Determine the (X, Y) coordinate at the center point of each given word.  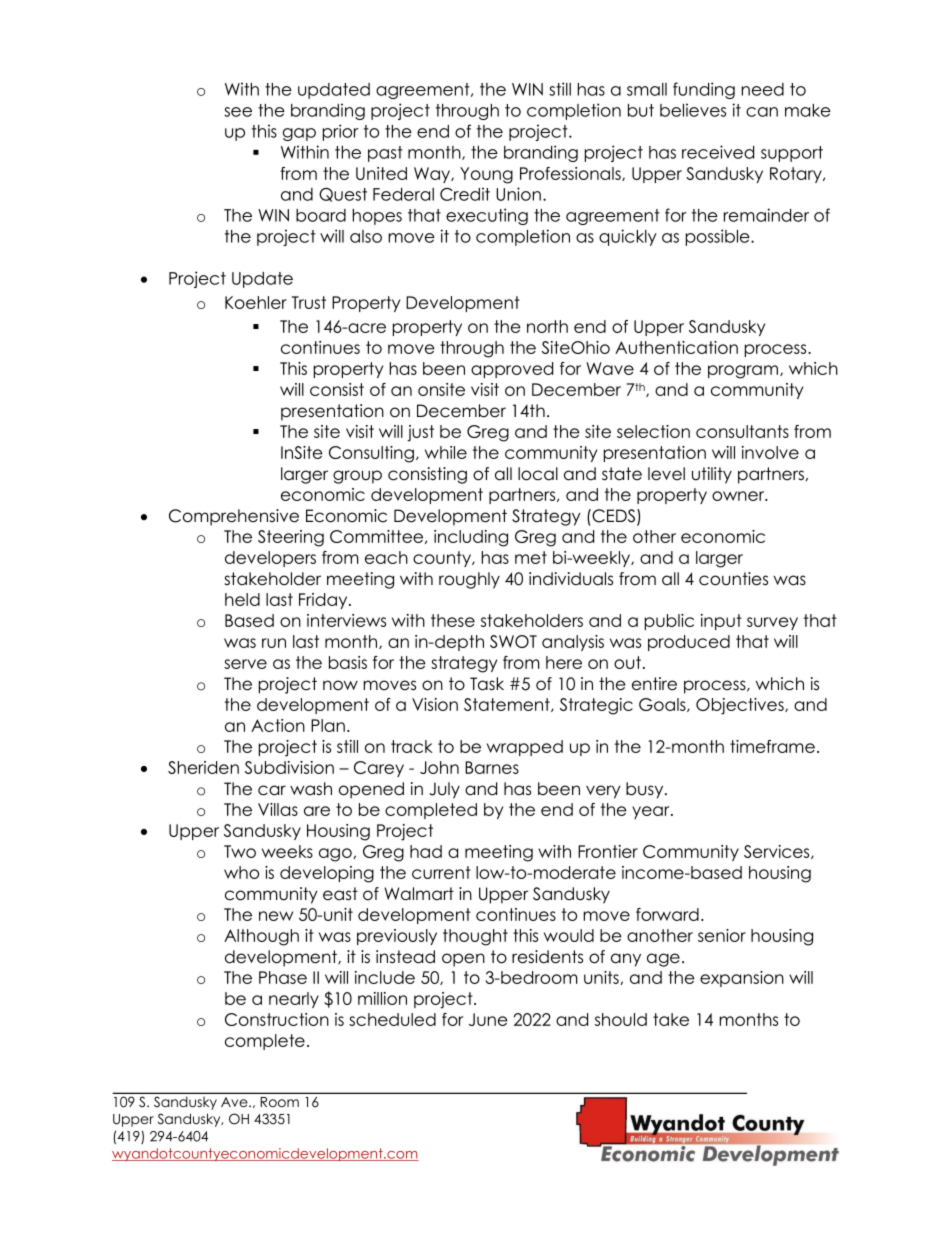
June (488, 1019)
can (762, 112)
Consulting (371, 454)
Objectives (741, 706)
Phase (283, 977)
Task (487, 684)
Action (278, 725)
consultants (742, 431)
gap (299, 134)
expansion (742, 979)
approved (512, 370)
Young (486, 175)
